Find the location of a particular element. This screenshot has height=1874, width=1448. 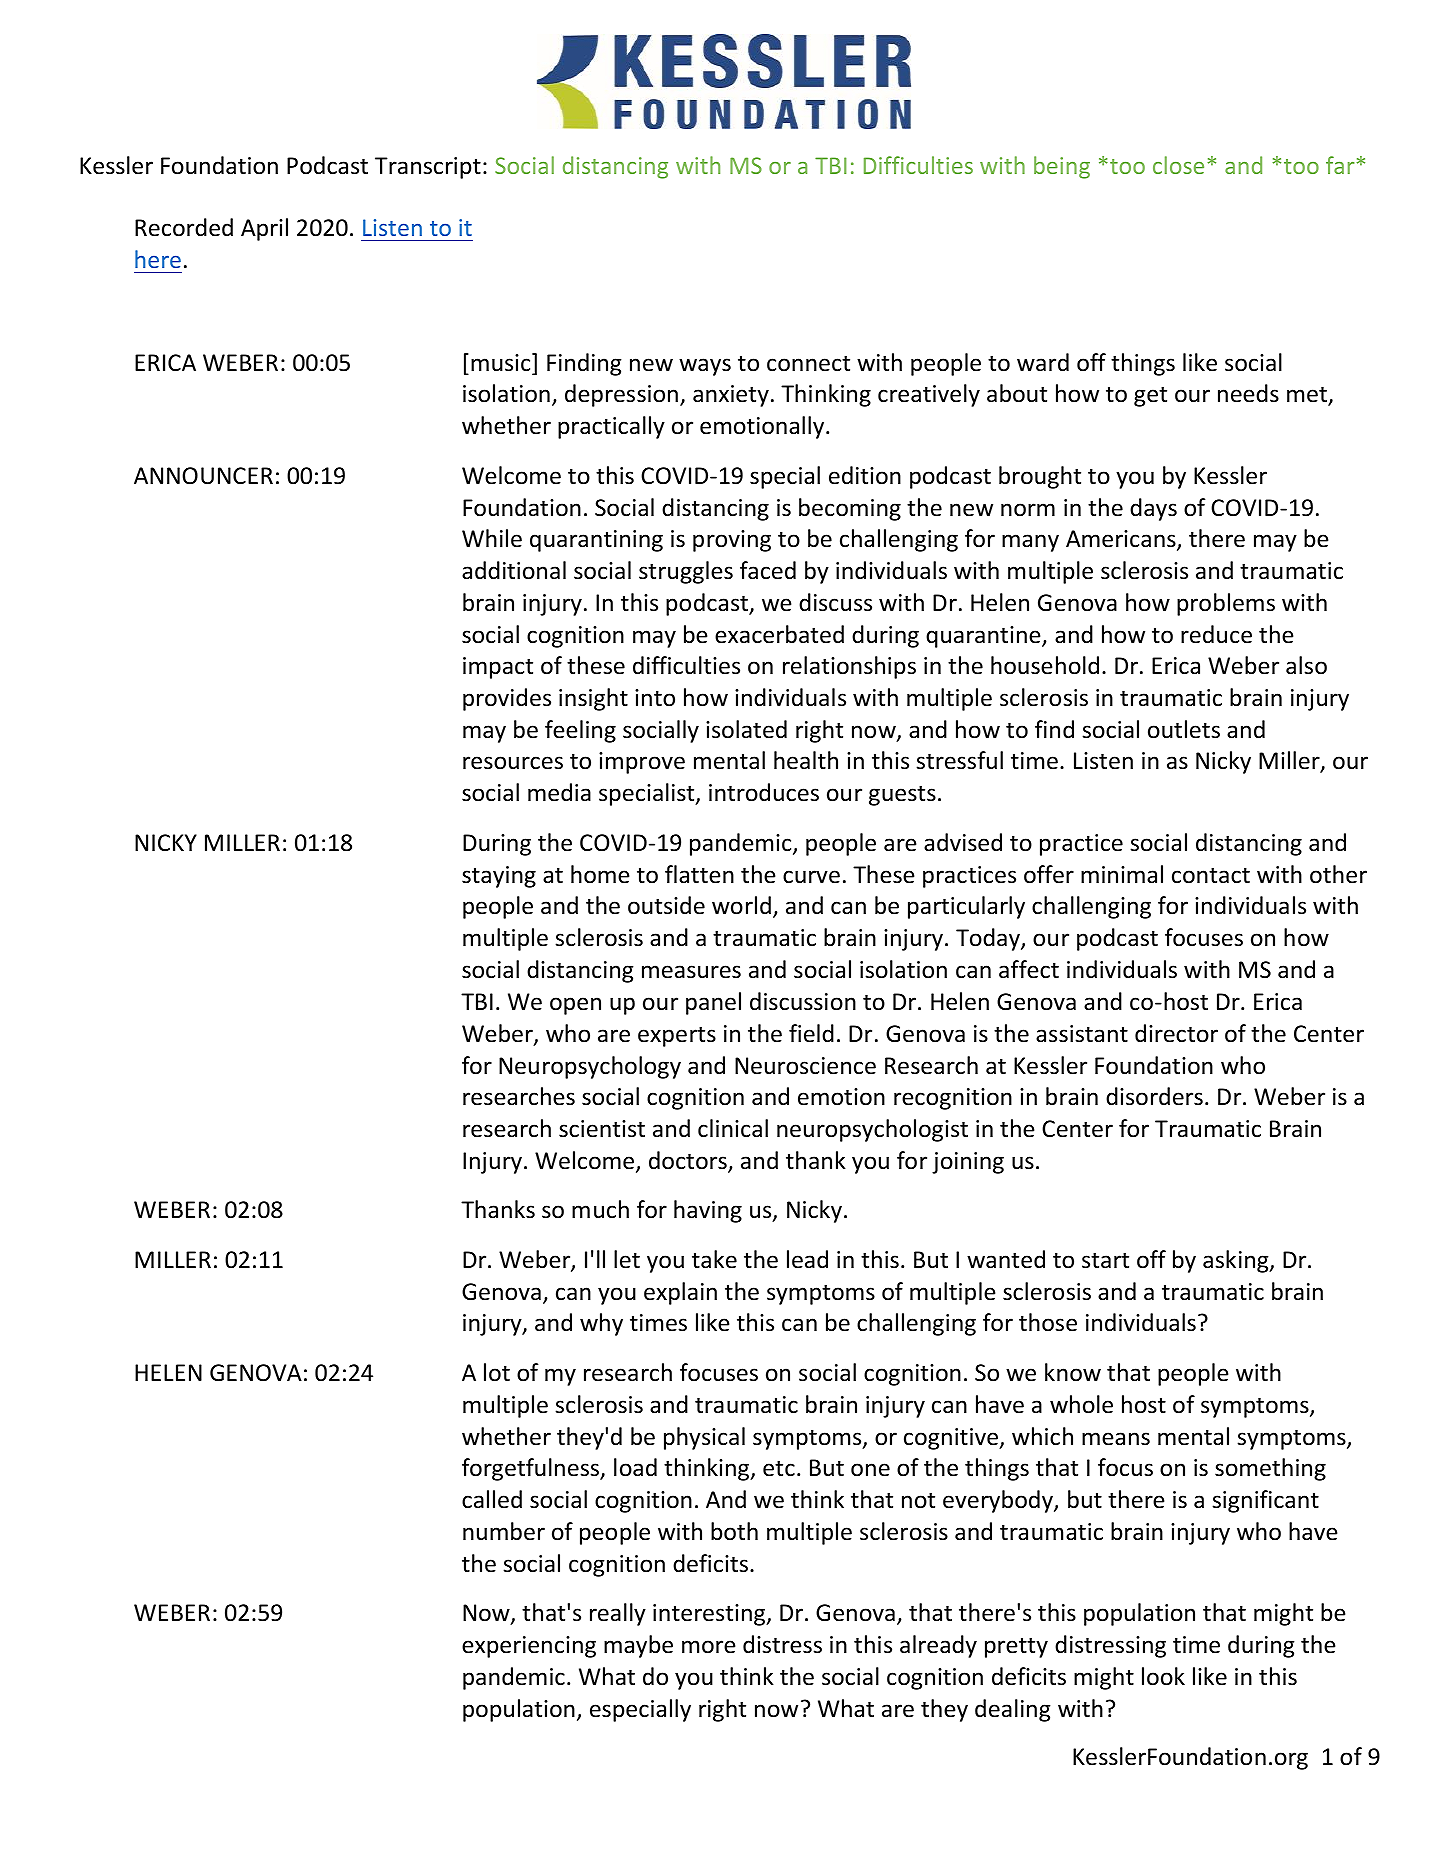

staying is located at coordinates (499, 877).
